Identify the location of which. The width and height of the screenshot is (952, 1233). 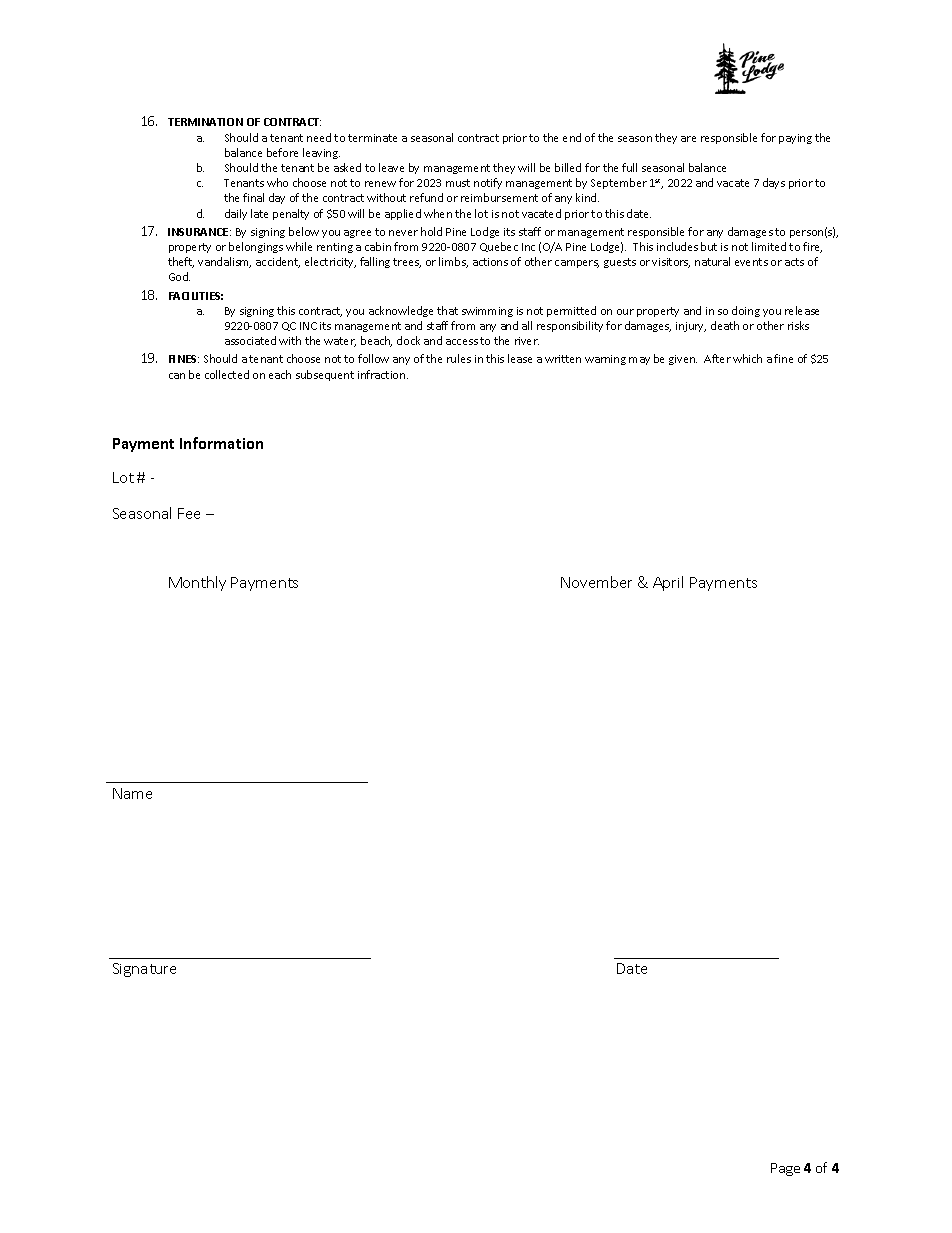
(747, 358).
